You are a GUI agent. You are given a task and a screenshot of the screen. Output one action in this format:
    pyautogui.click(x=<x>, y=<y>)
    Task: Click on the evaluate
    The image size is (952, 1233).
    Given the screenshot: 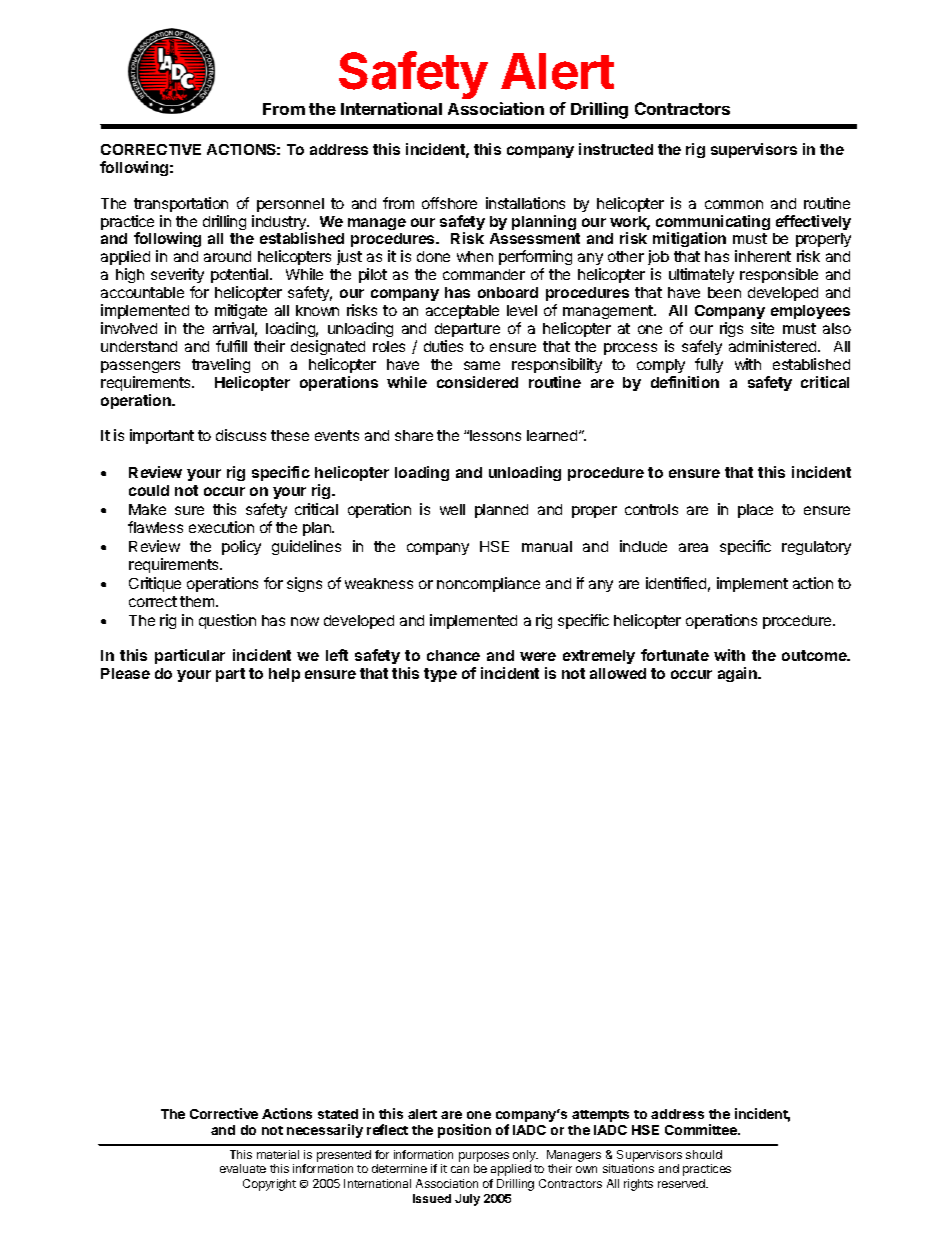 What is the action you would take?
    pyautogui.click(x=243, y=1168)
